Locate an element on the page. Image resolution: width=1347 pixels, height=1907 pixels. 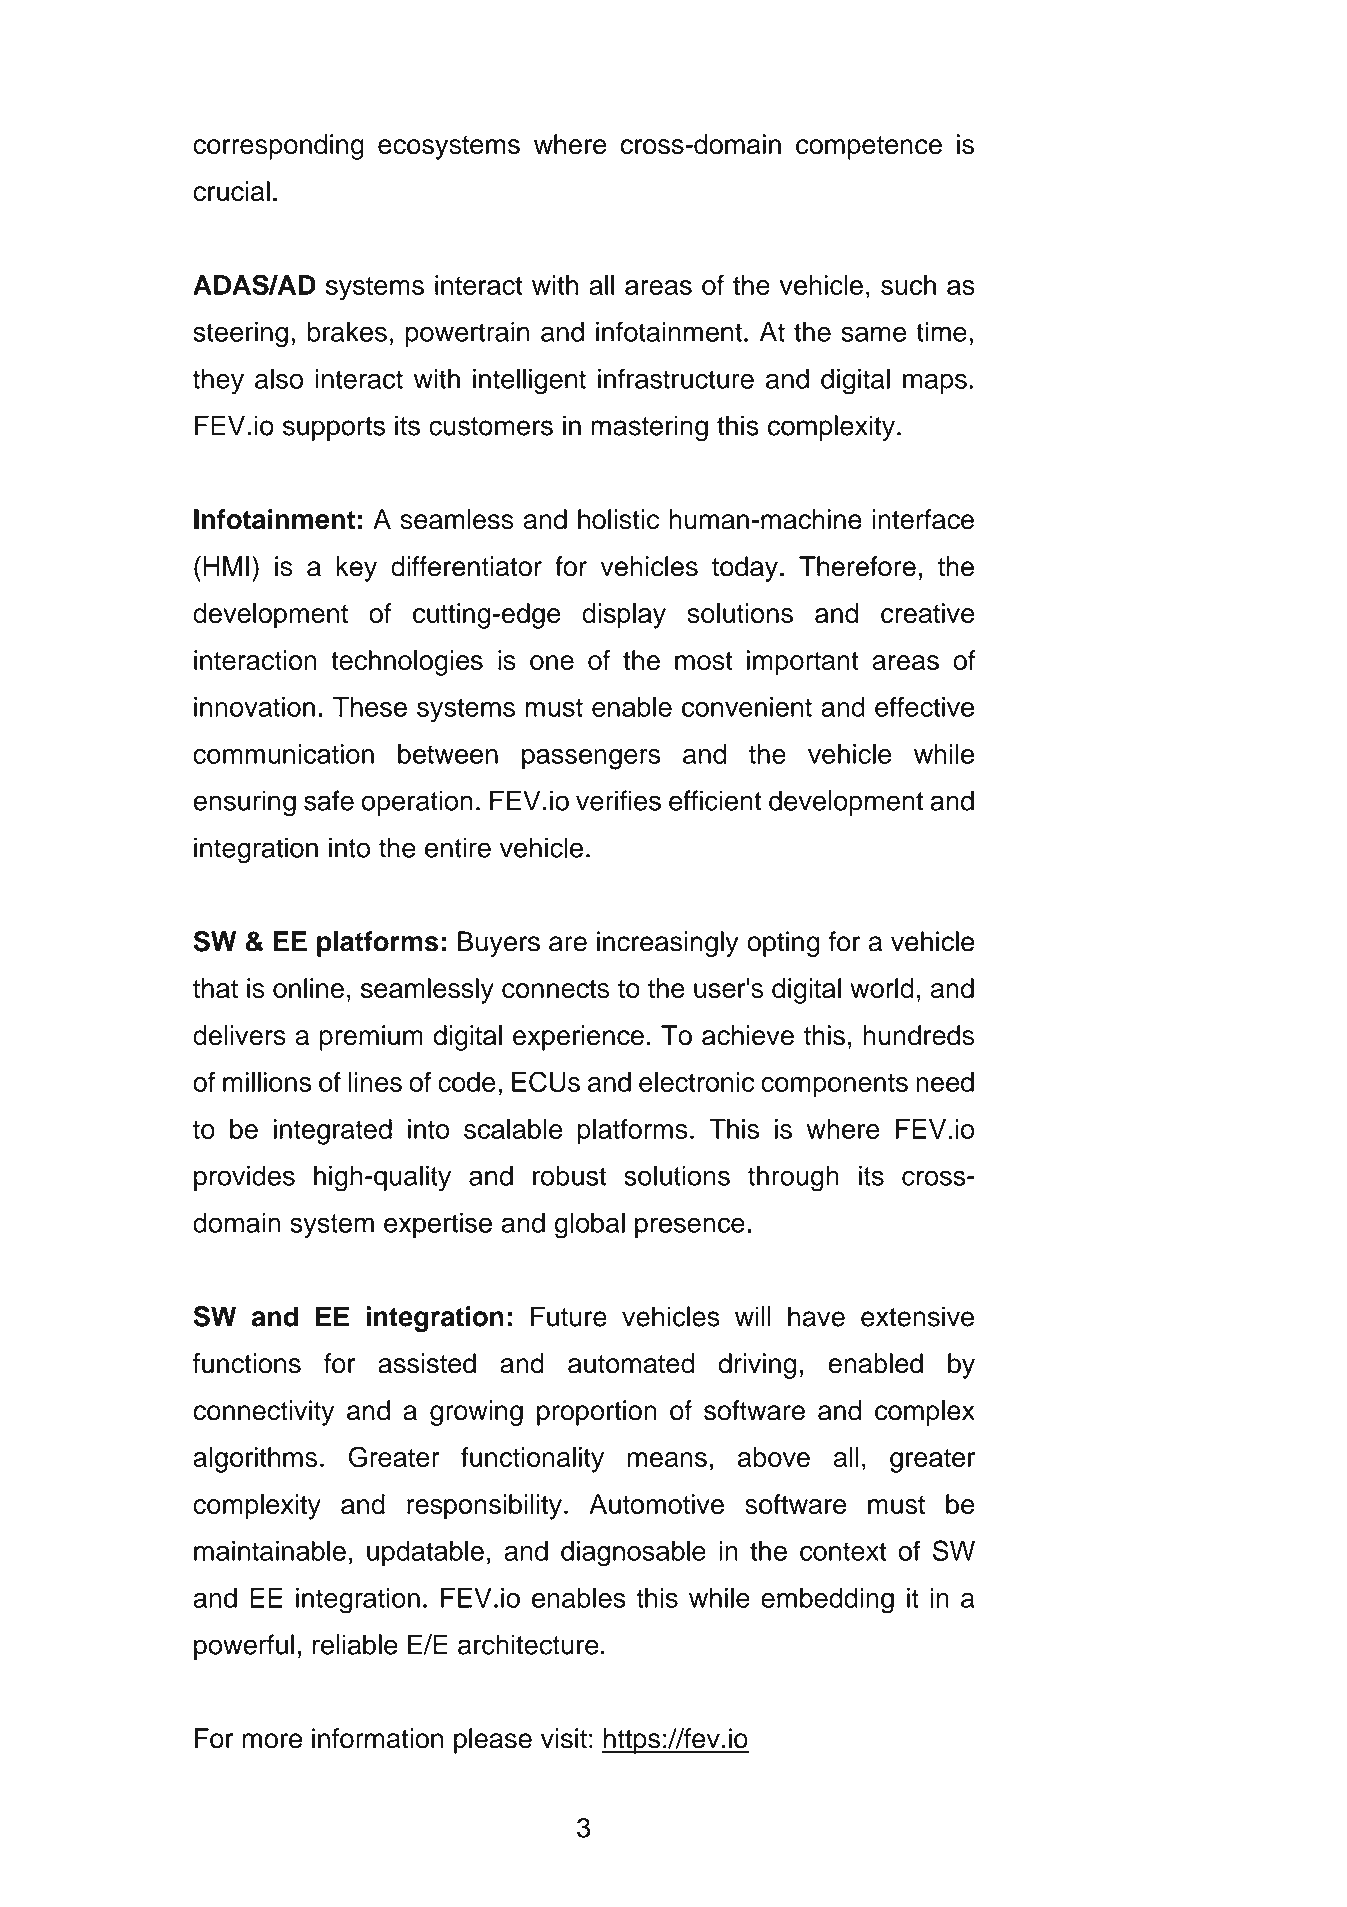
more is located at coordinates (272, 1741).
